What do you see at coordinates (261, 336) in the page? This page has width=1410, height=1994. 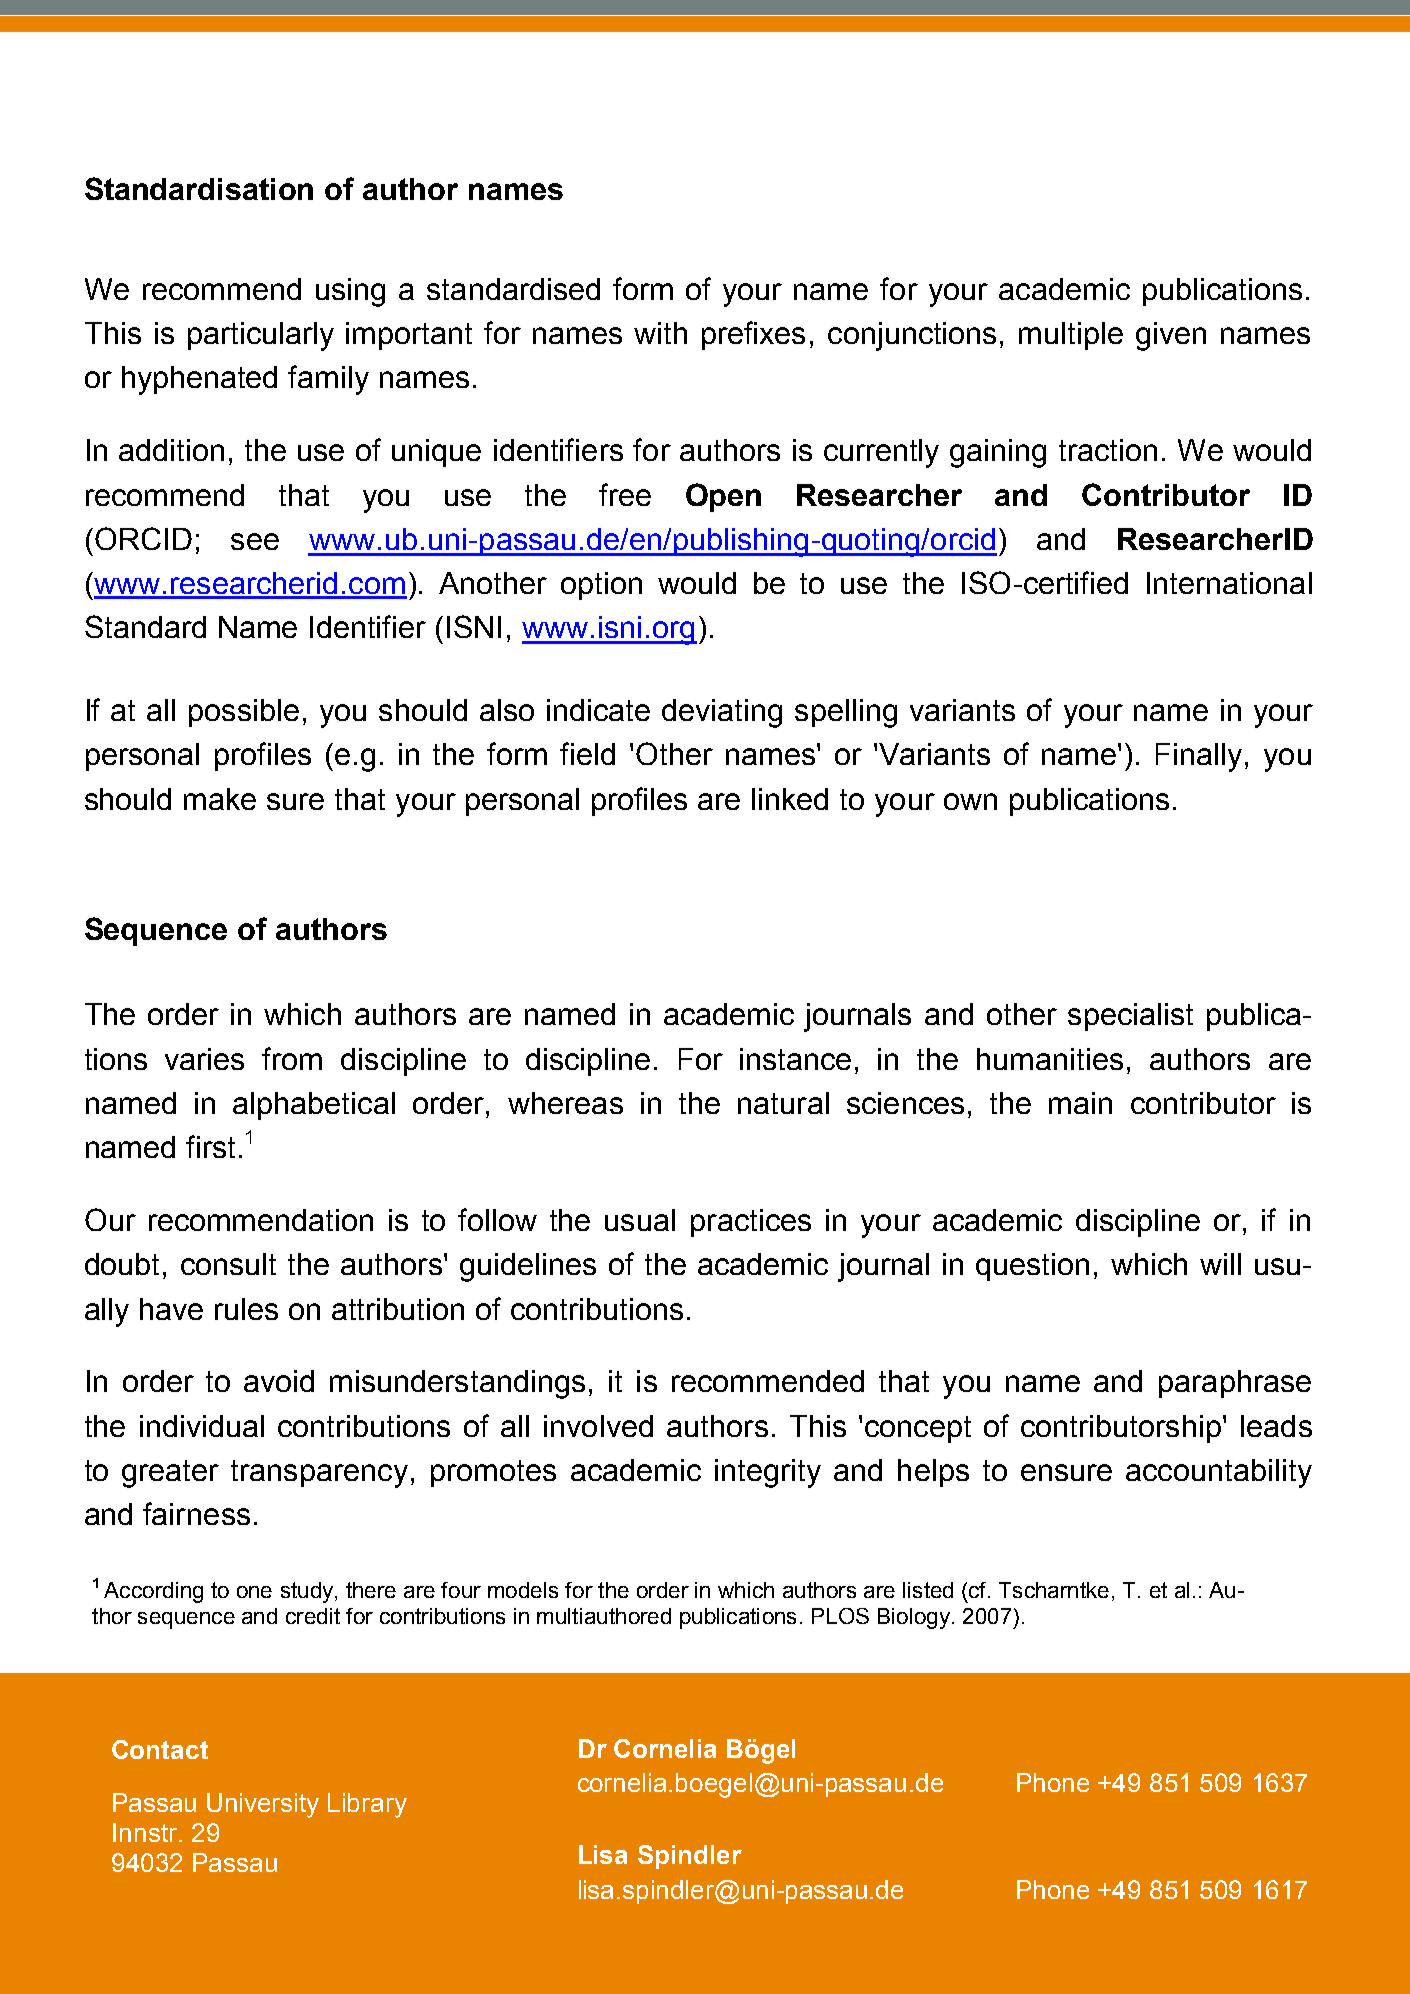 I see `particularly` at bounding box center [261, 336].
